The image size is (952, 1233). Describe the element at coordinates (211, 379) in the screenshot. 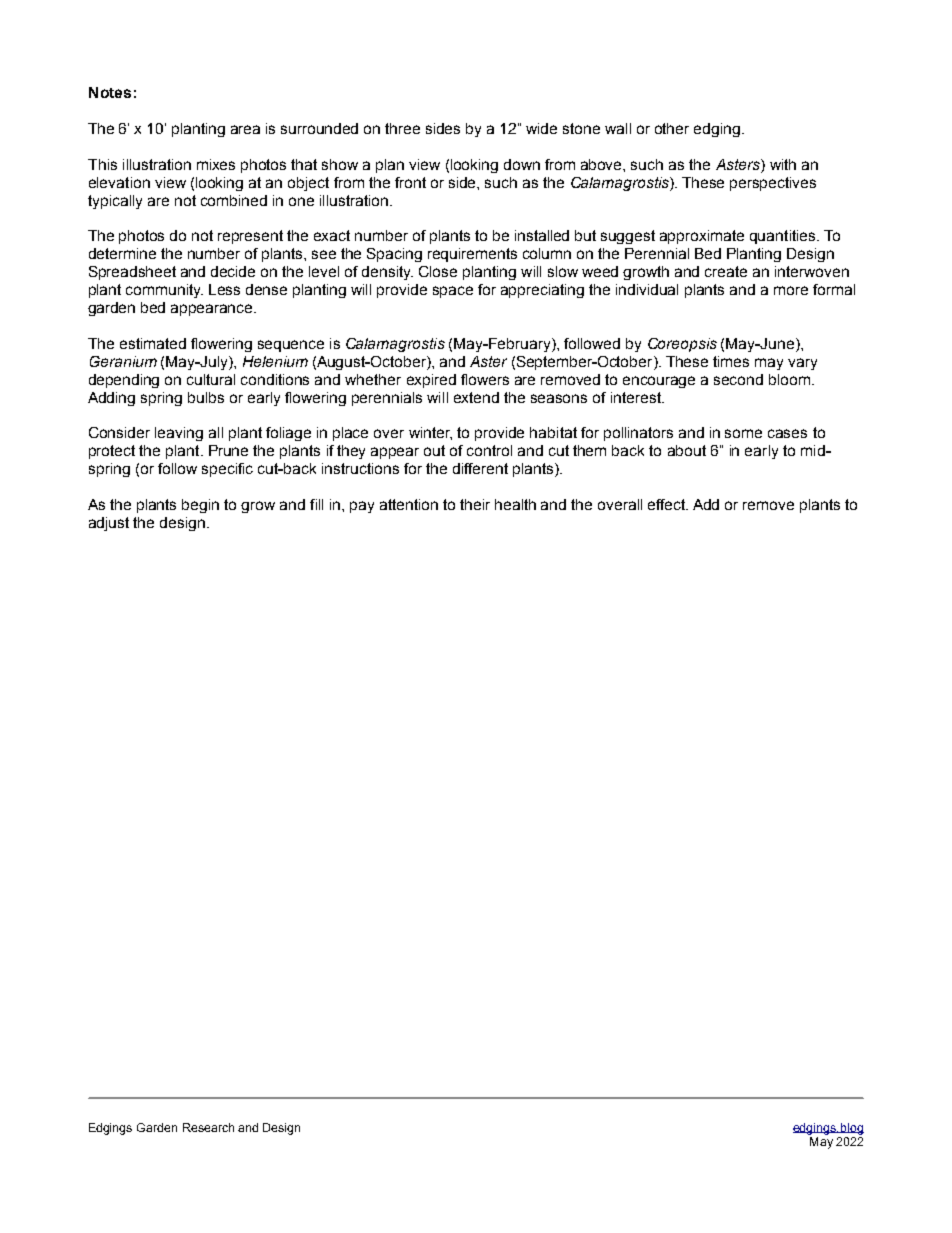

I see `cultural` at that location.
